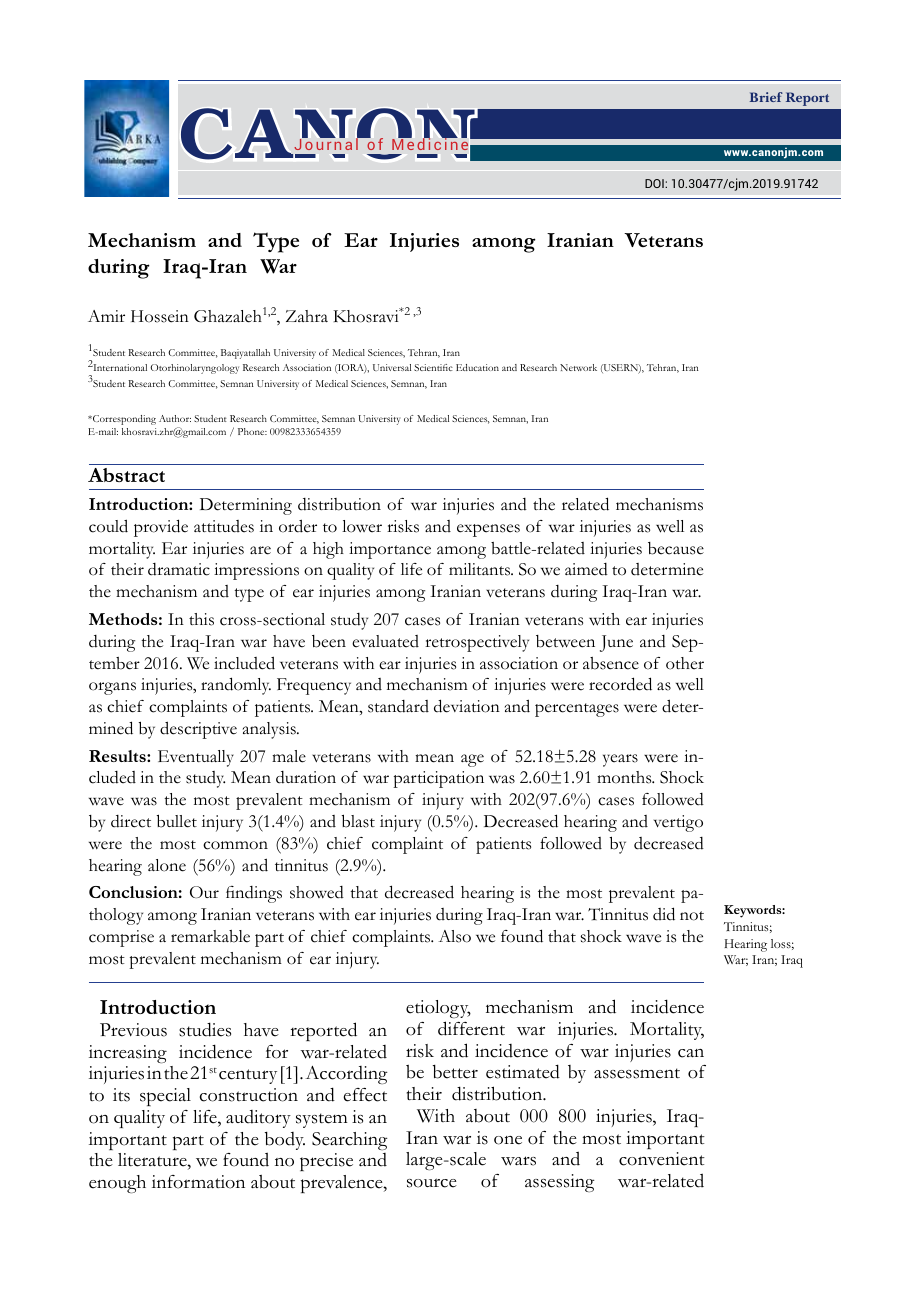 The width and height of the screenshot is (924, 1308). What do you see at coordinates (678, 823) in the screenshot?
I see `vertigo` at bounding box center [678, 823].
